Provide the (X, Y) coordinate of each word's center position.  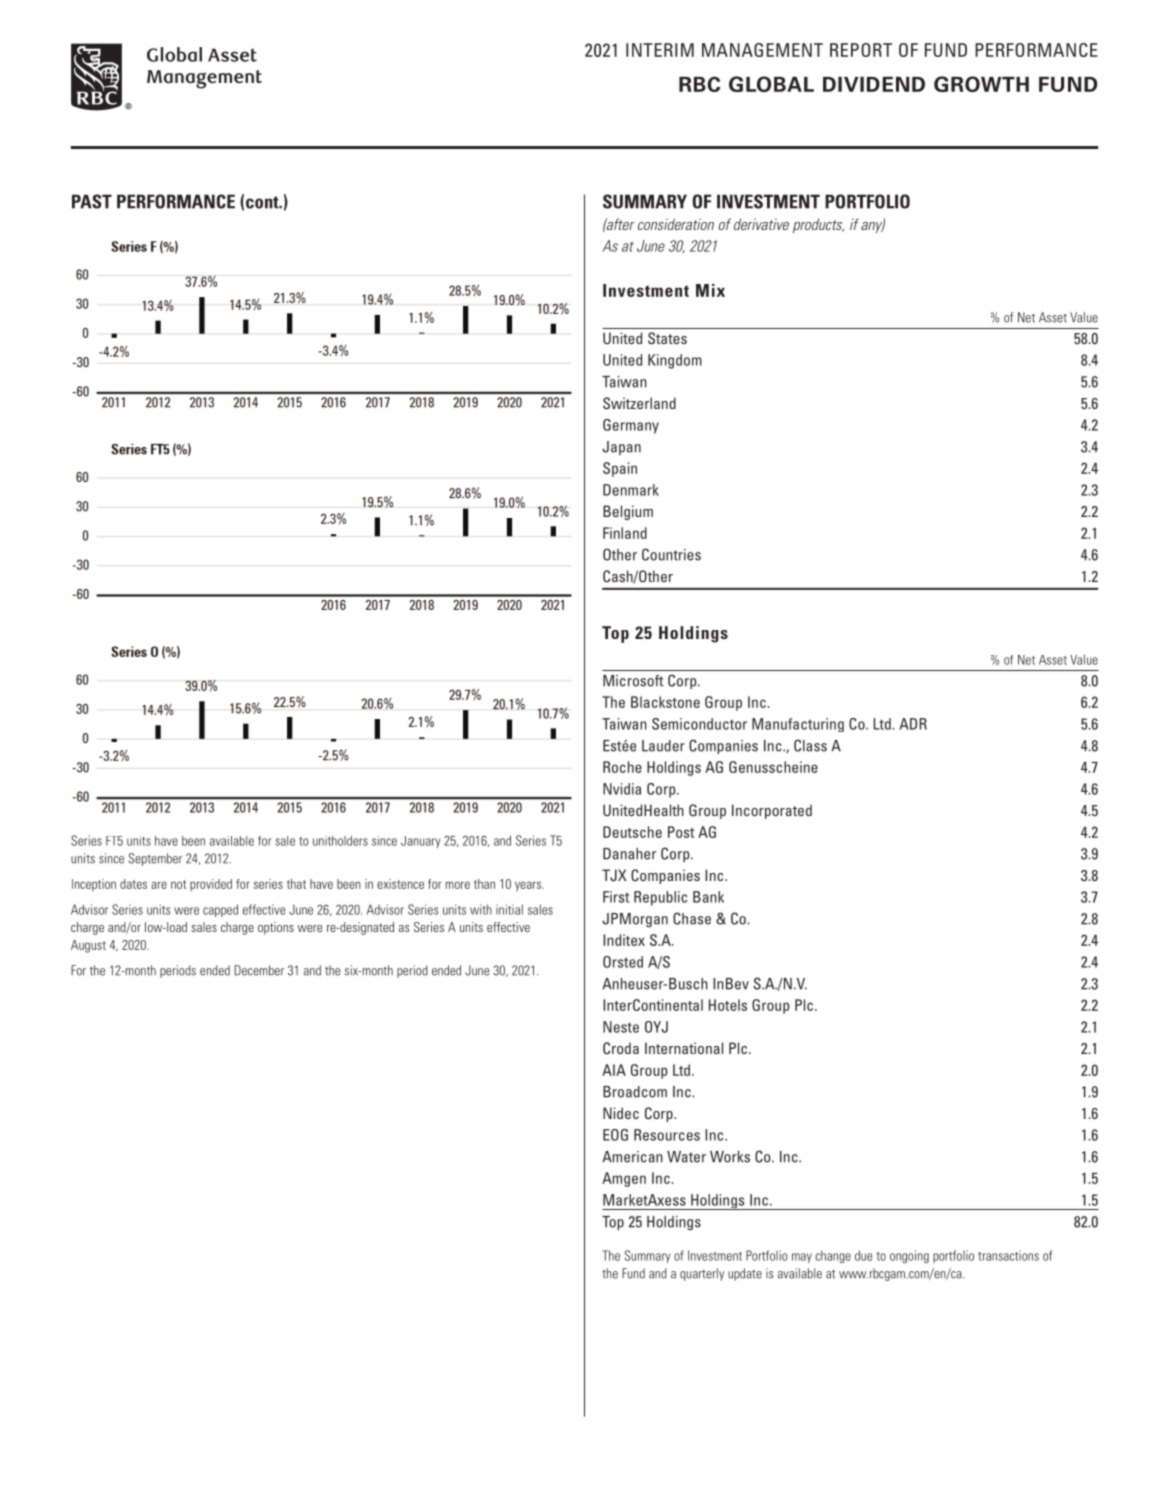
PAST (92, 201)
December (259, 970)
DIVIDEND (874, 84)
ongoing (909, 1256)
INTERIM (660, 50)
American (632, 1157)
